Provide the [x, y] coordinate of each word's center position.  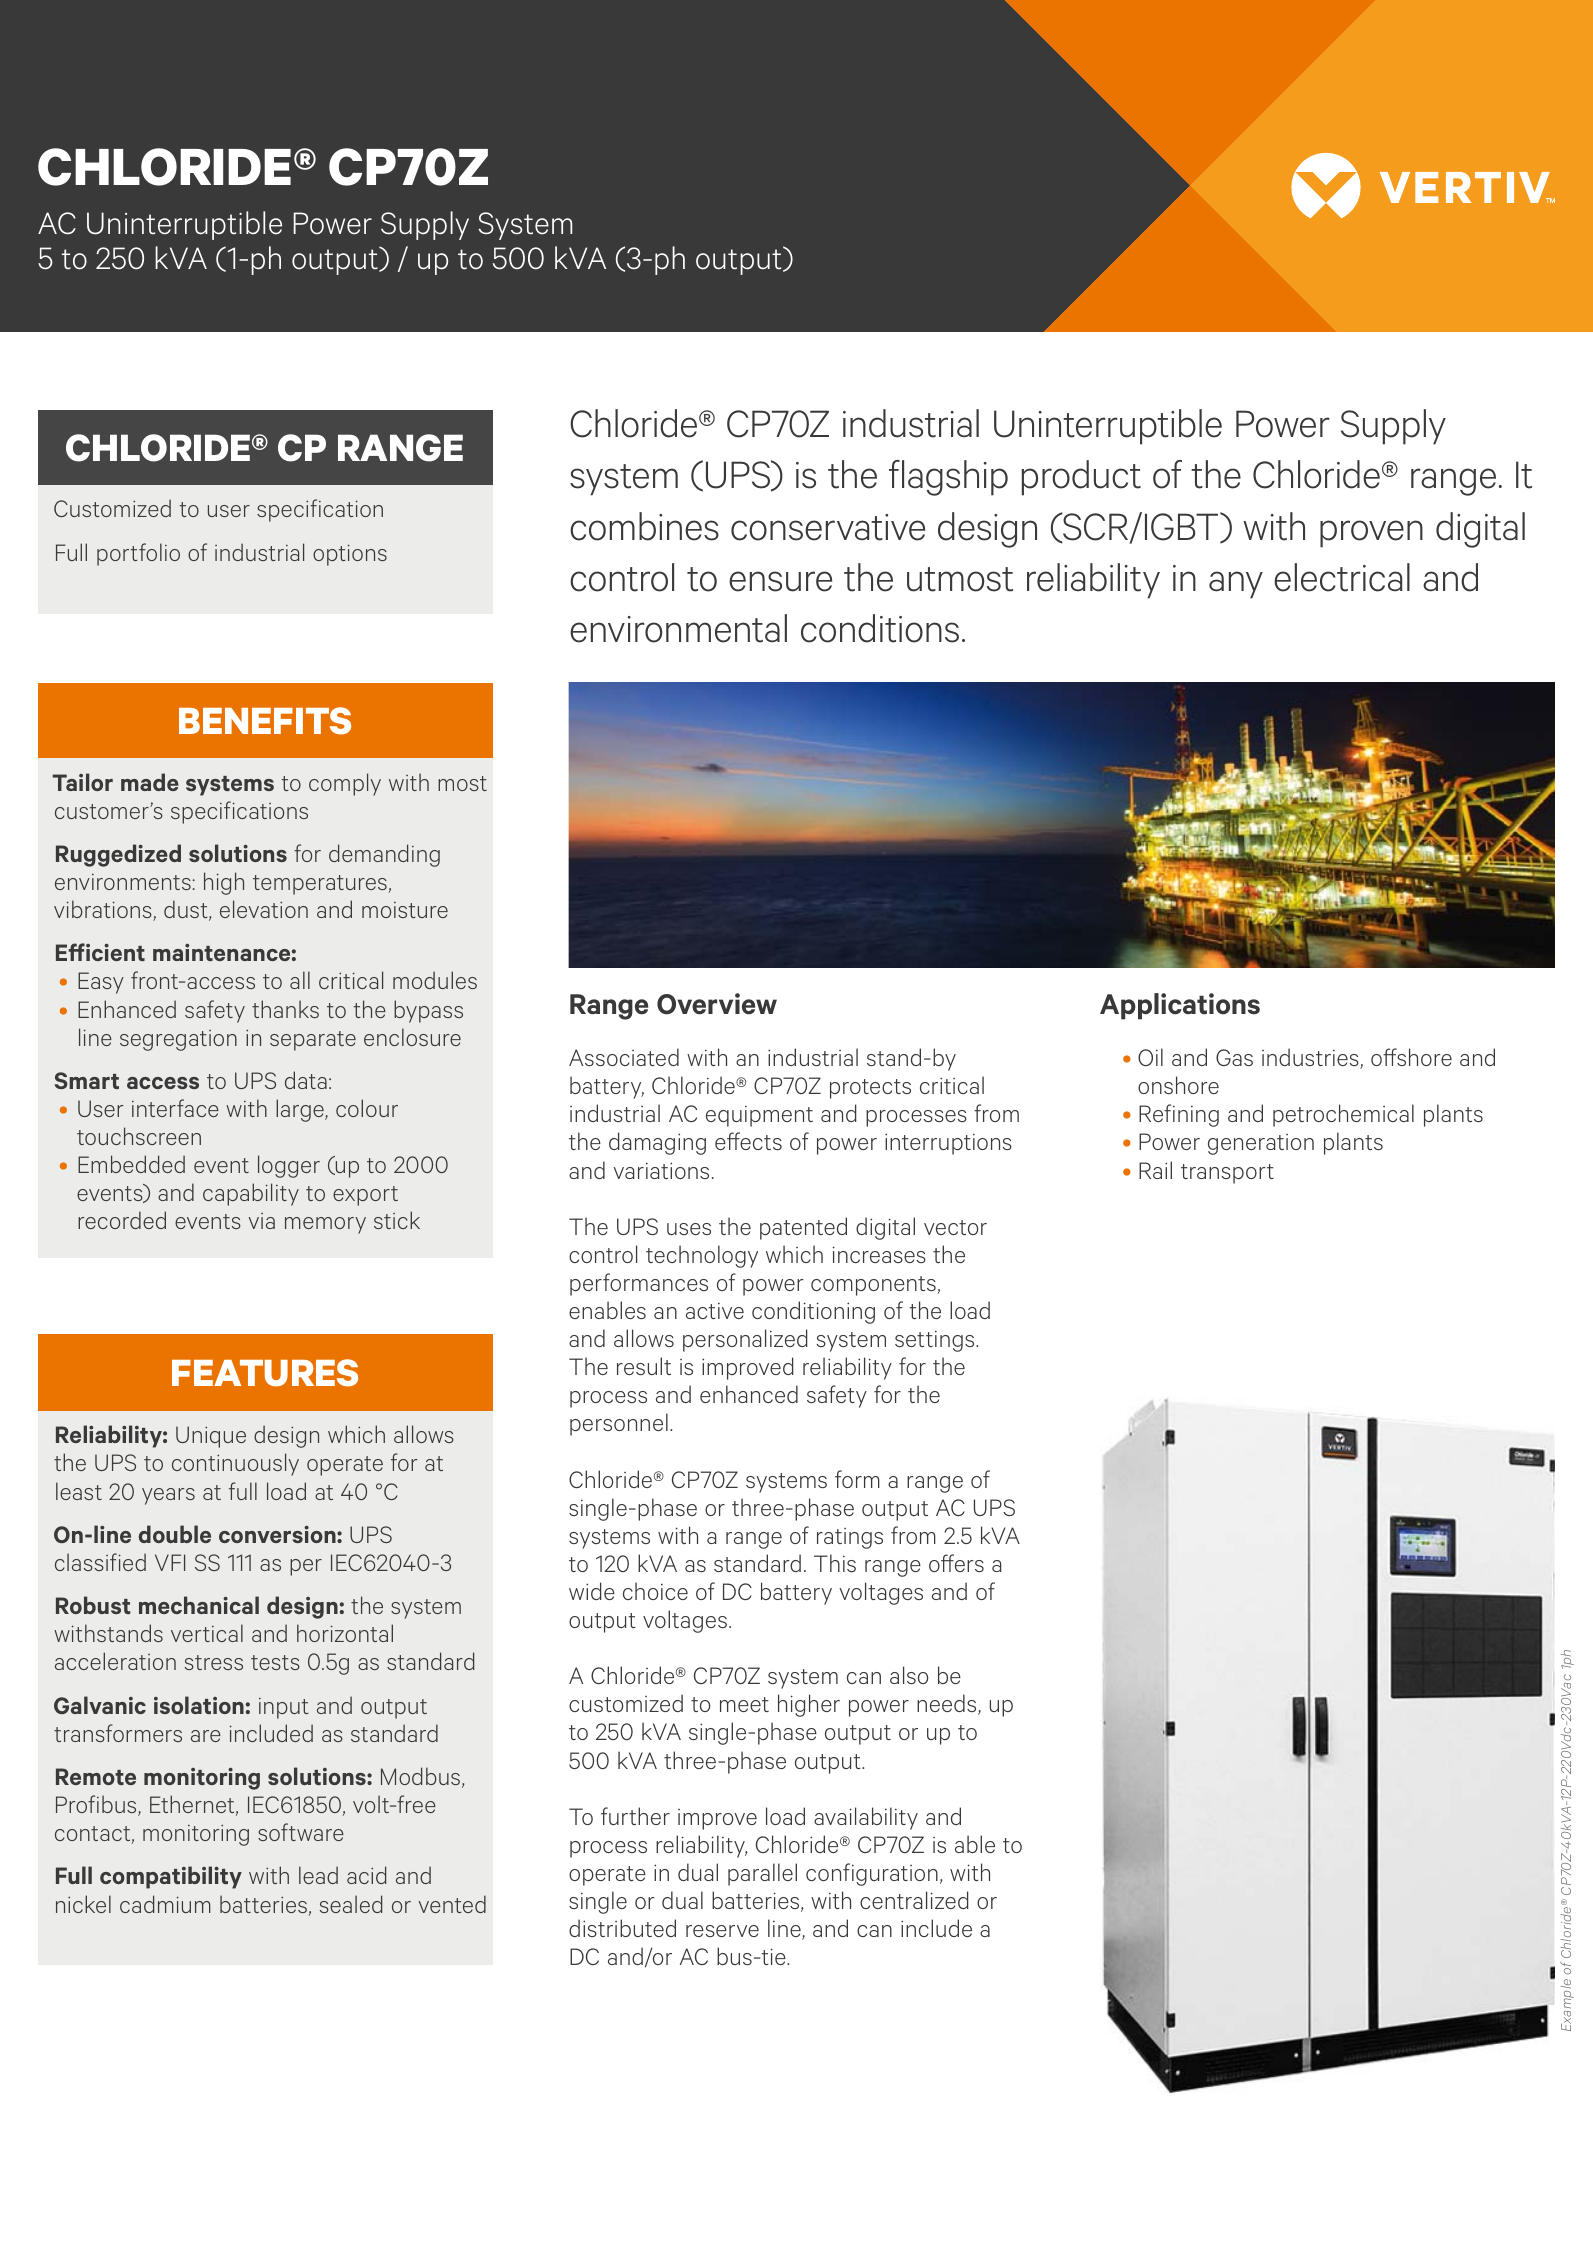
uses [689, 1229]
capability [251, 1194]
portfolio [138, 554]
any [1236, 585]
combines [644, 526]
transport [1227, 1174]
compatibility [171, 1877]
